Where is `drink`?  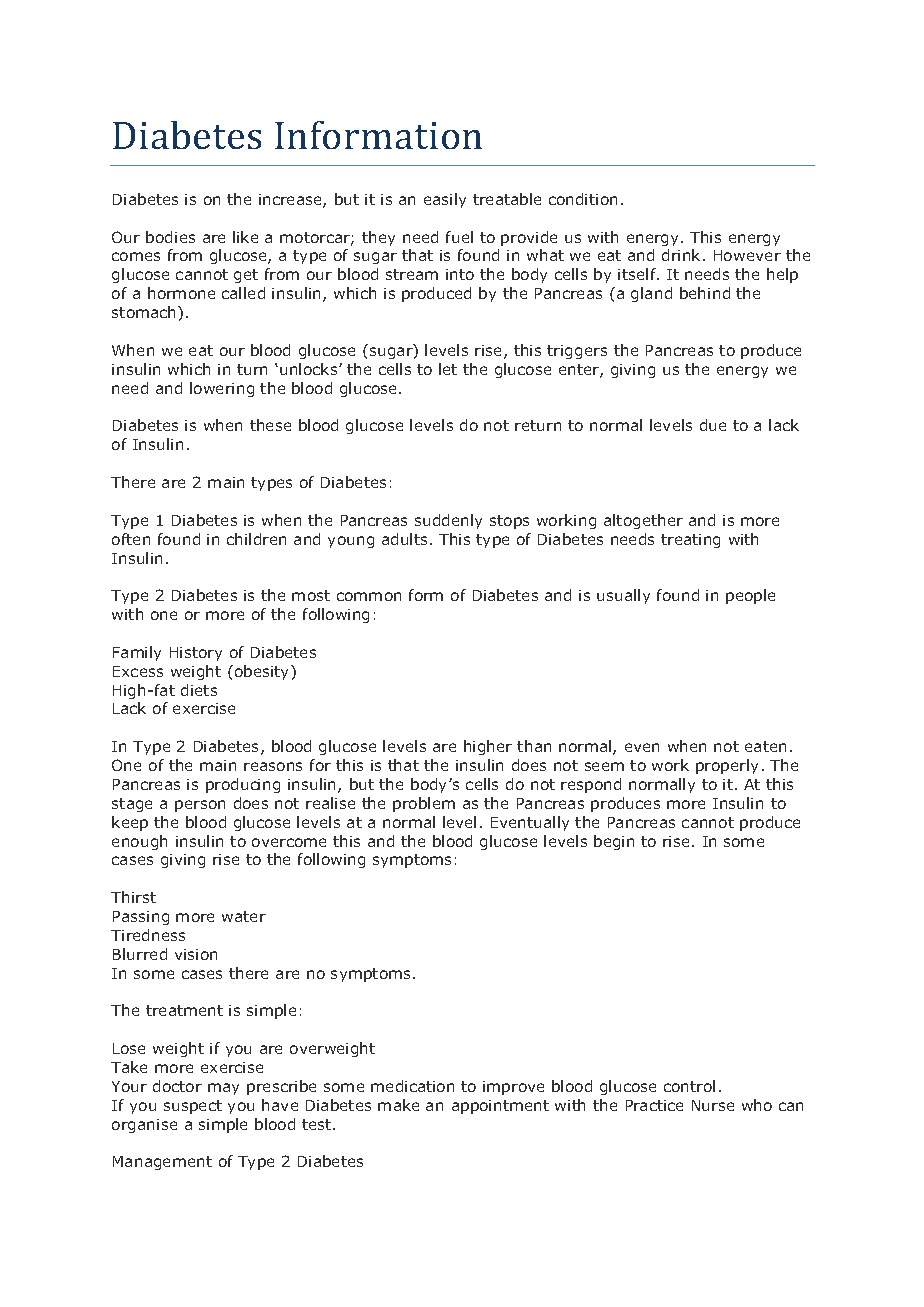
drink is located at coordinates (683, 255).
